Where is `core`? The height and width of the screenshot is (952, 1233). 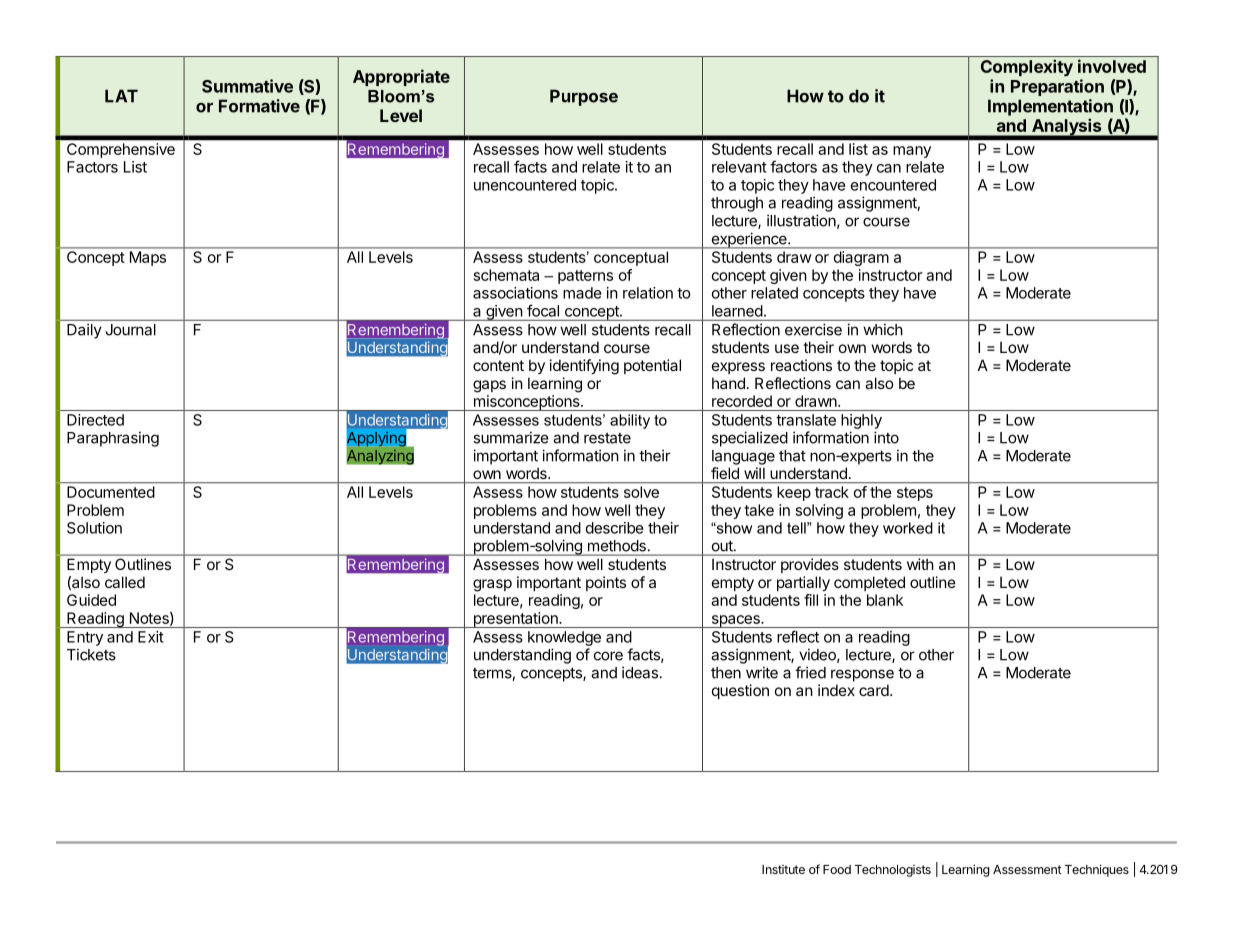
core is located at coordinates (608, 656).
